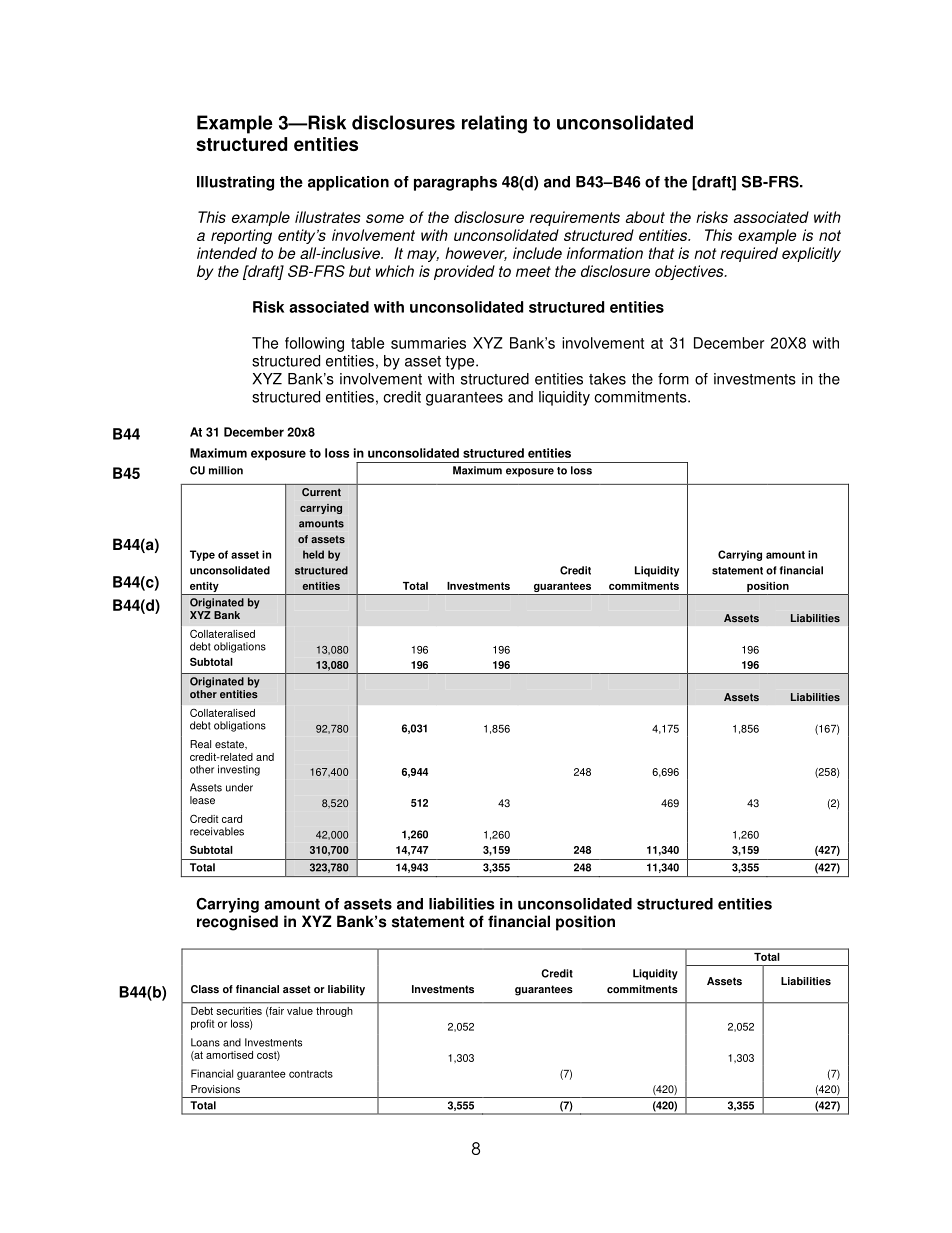 The height and width of the document is (1233, 952). I want to click on value, so click(300, 1011).
